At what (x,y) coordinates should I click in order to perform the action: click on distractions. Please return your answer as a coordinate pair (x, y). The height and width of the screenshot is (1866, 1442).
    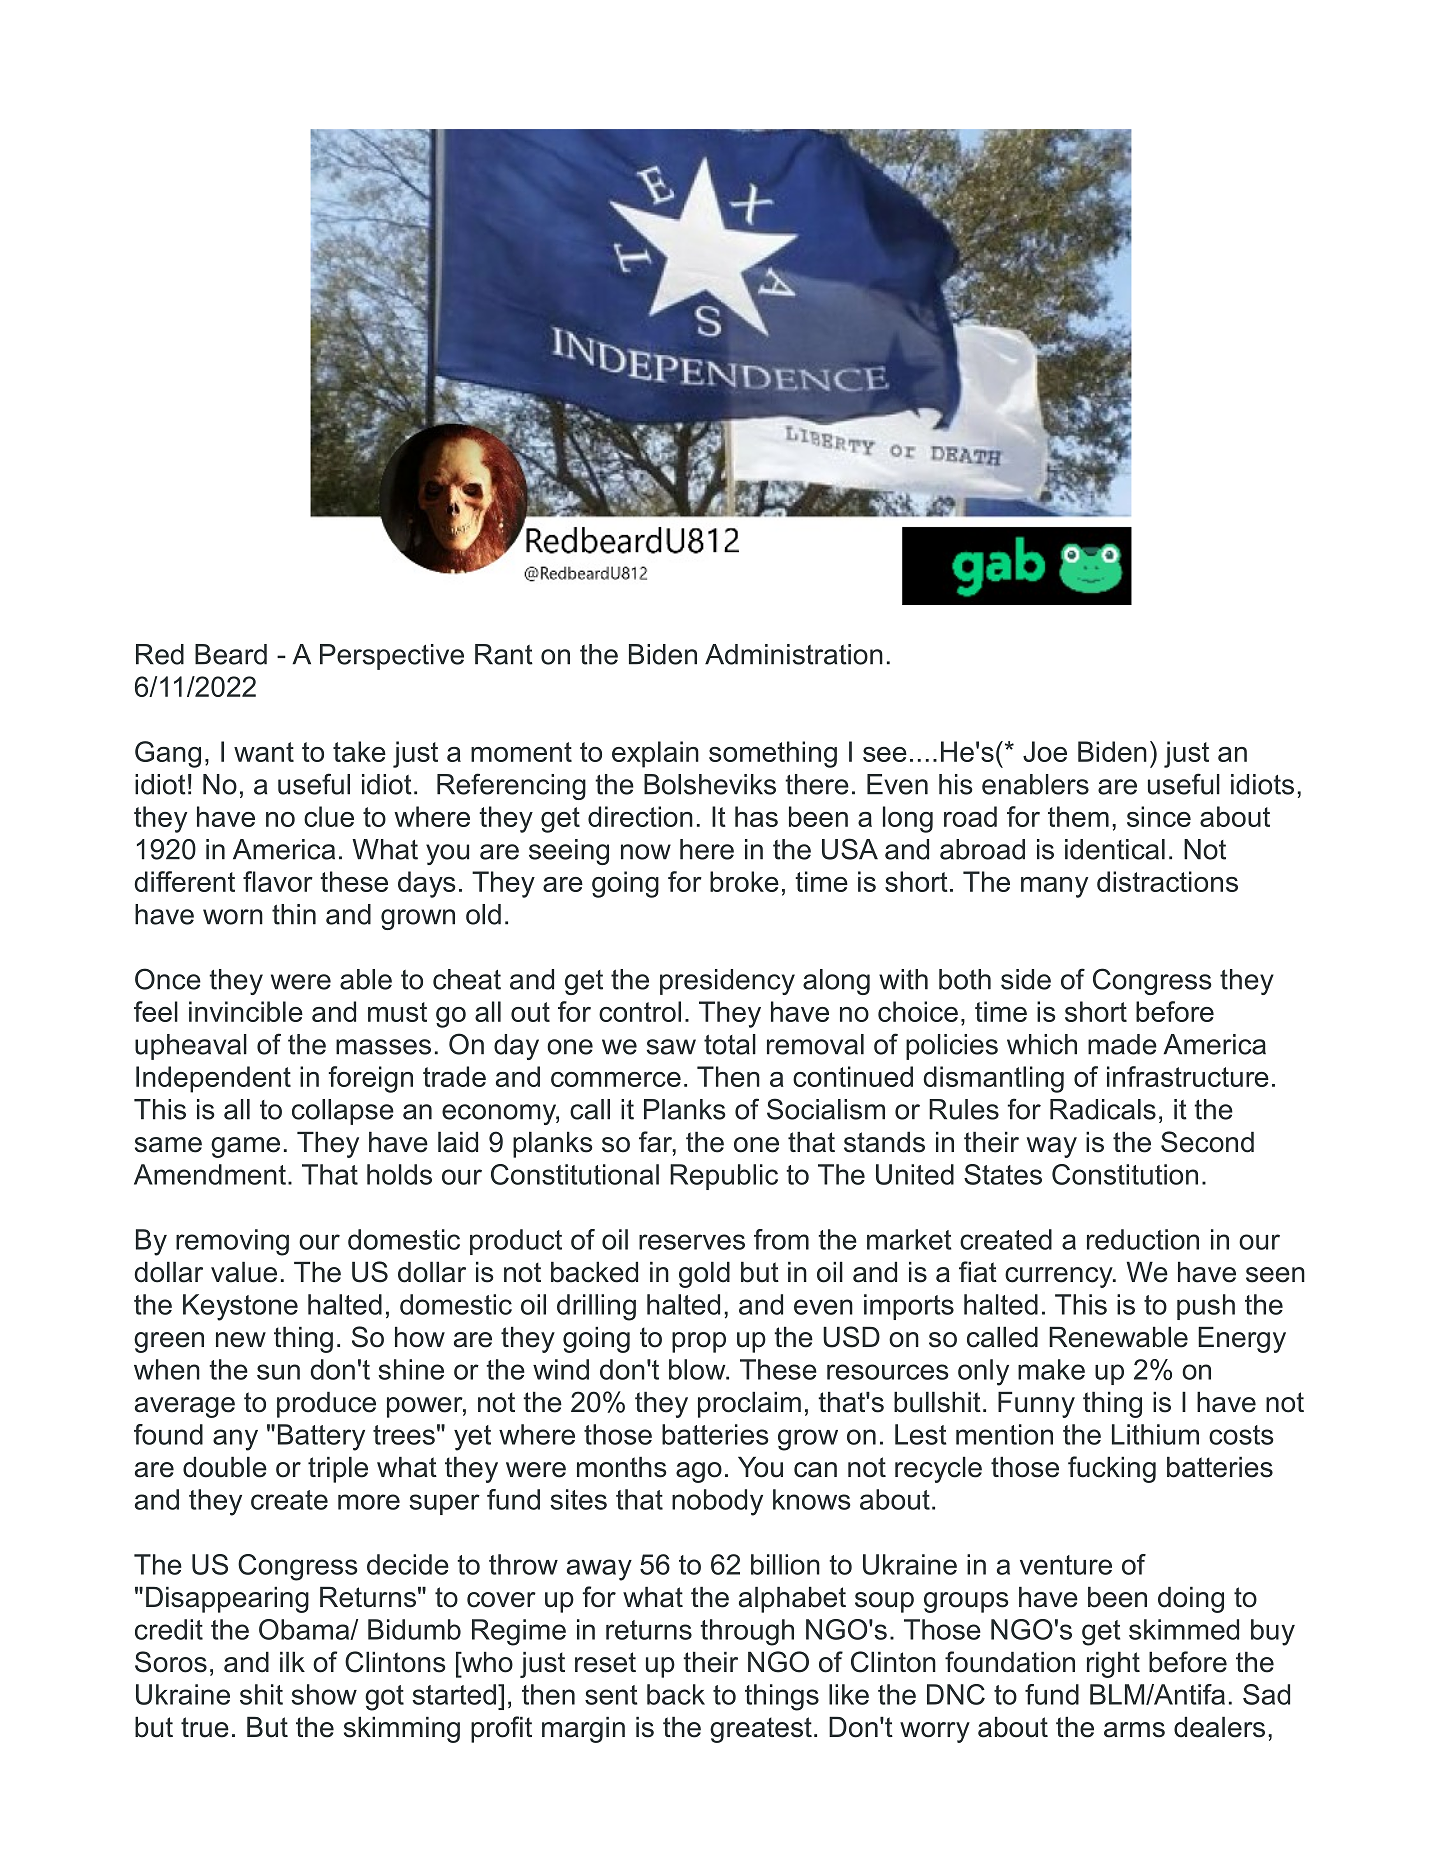
    Looking at the image, I should click on (1167, 881).
